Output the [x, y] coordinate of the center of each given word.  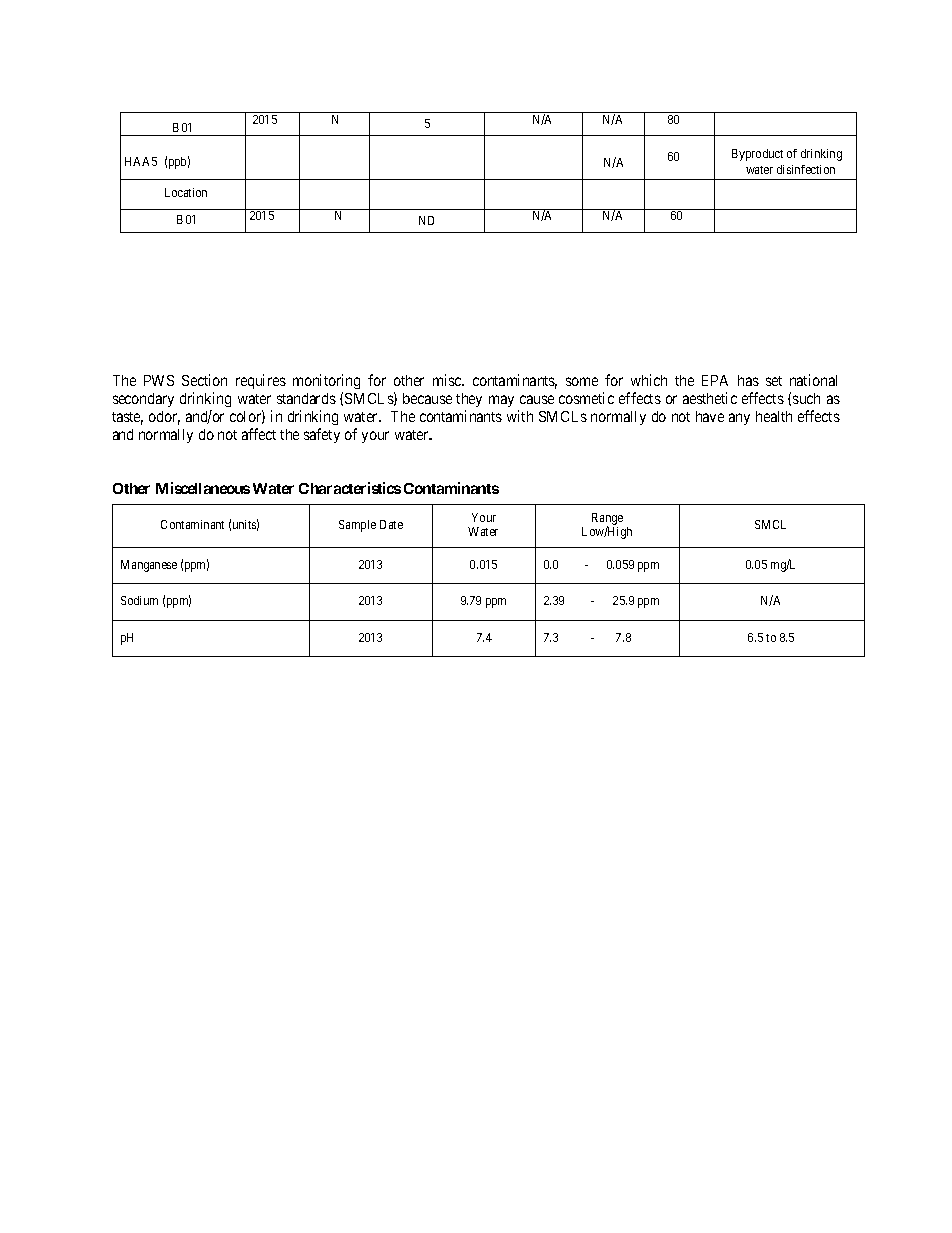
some [582, 381]
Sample [357, 526]
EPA [715, 380]
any [739, 419]
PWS [159, 380]
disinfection [806, 169]
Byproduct [757, 155]
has [748, 380]
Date [391, 524]
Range [607, 520]
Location [186, 192]
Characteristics [350, 488]
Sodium [139, 600]
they [469, 400]
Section [204, 380]
